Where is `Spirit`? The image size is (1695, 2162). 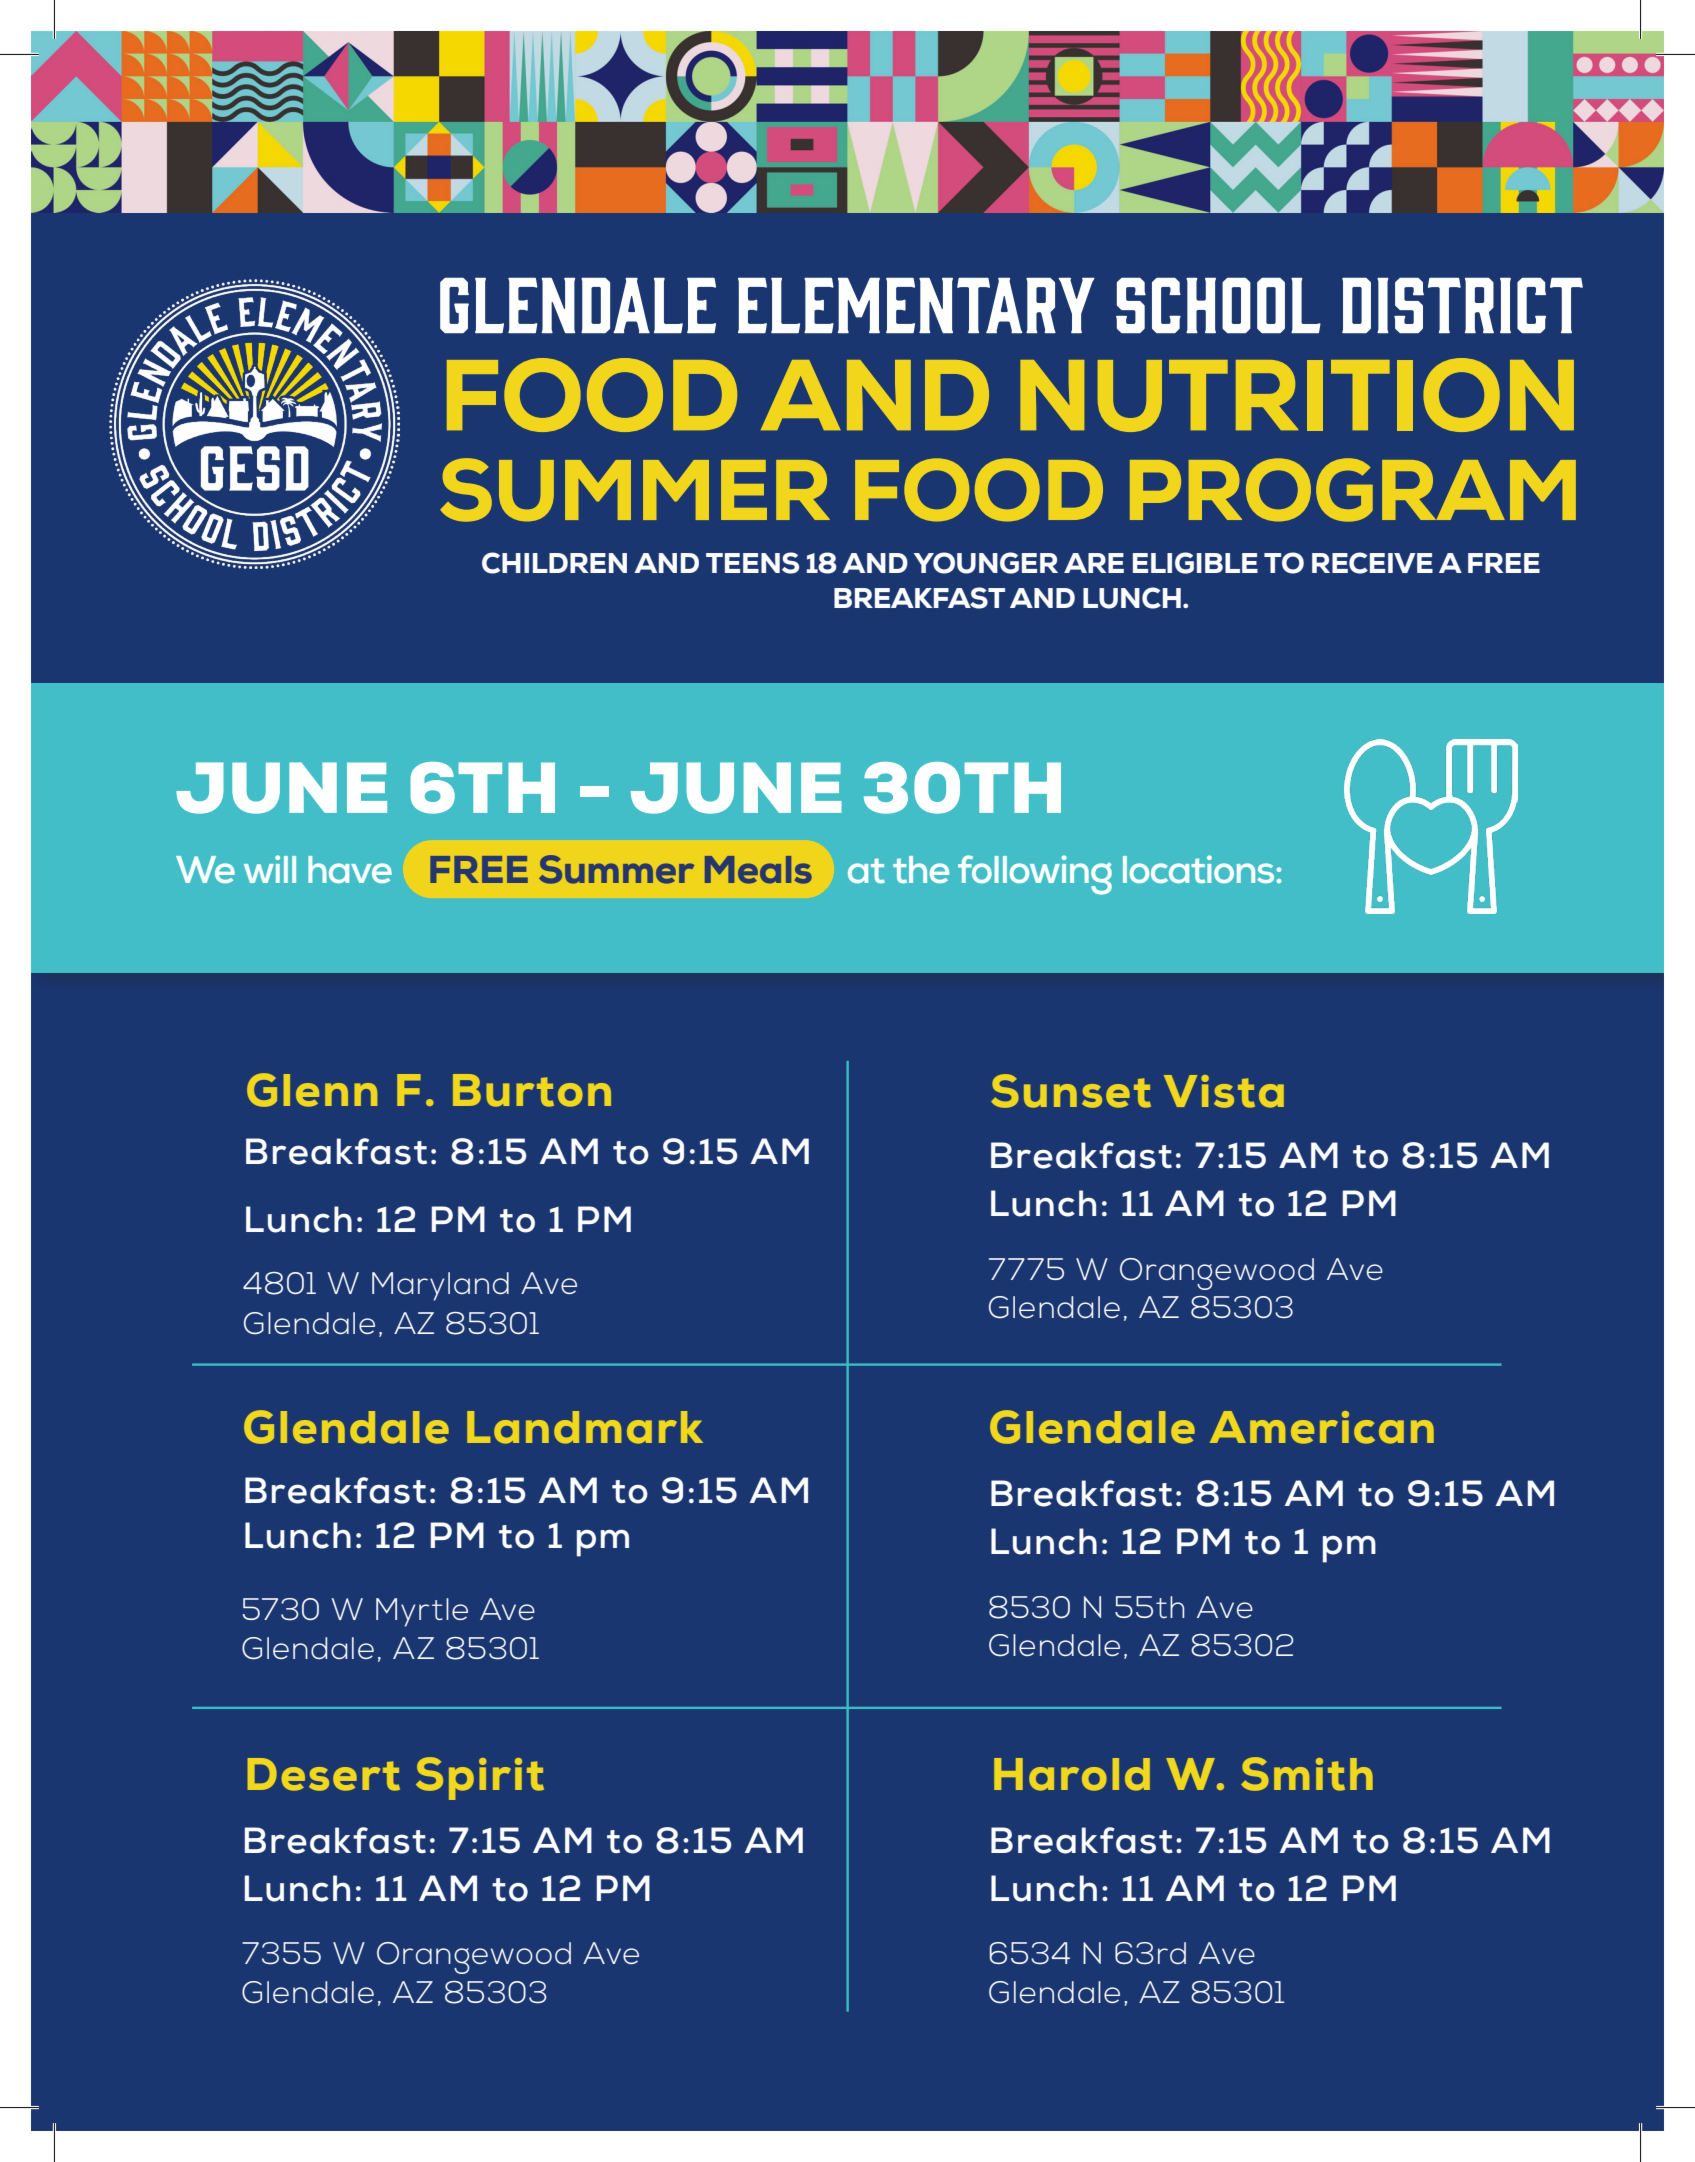 Spirit is located at coordinates (480, 1778).
